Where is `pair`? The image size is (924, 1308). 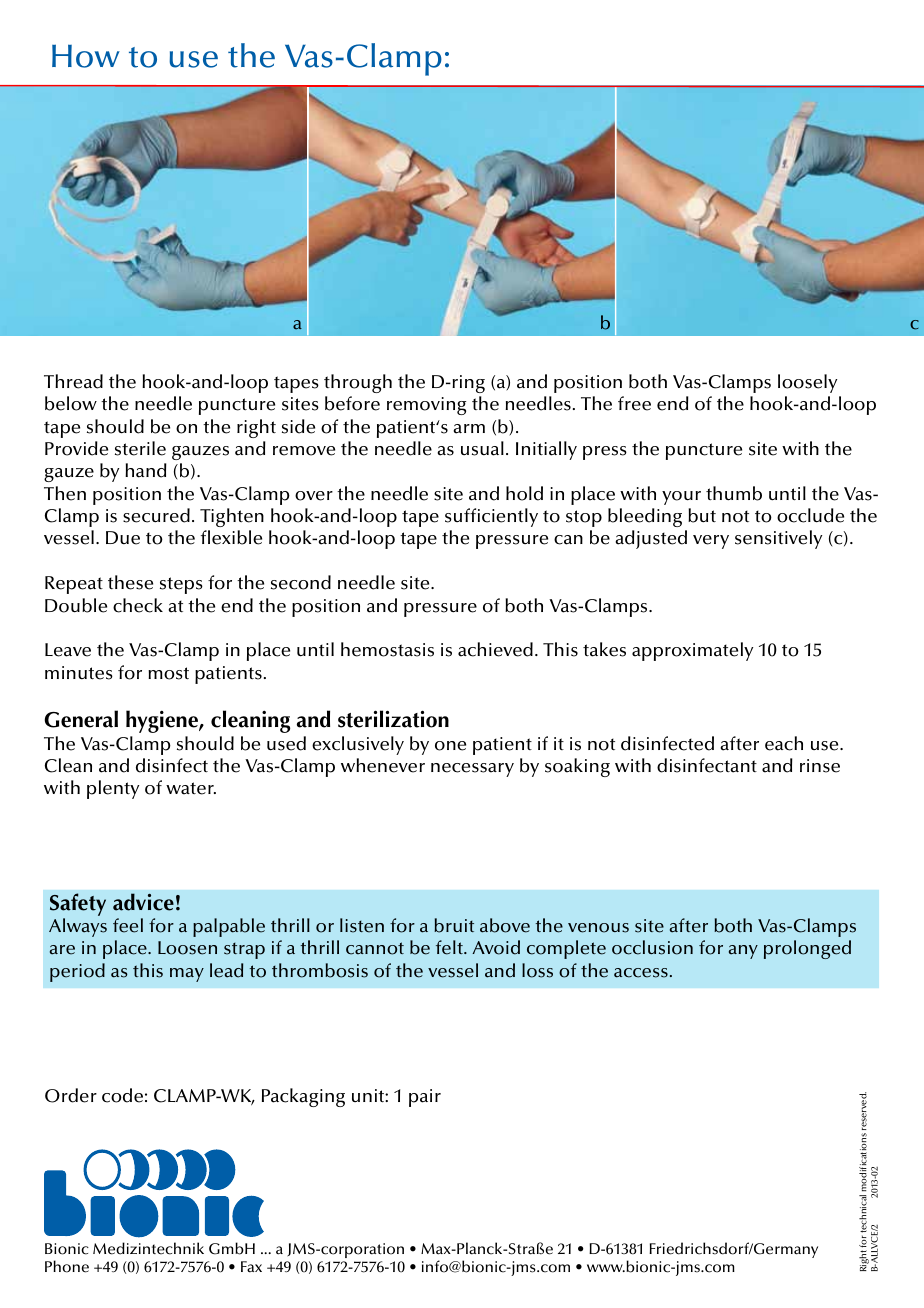 pair is located at coordinates (425, 1098).
